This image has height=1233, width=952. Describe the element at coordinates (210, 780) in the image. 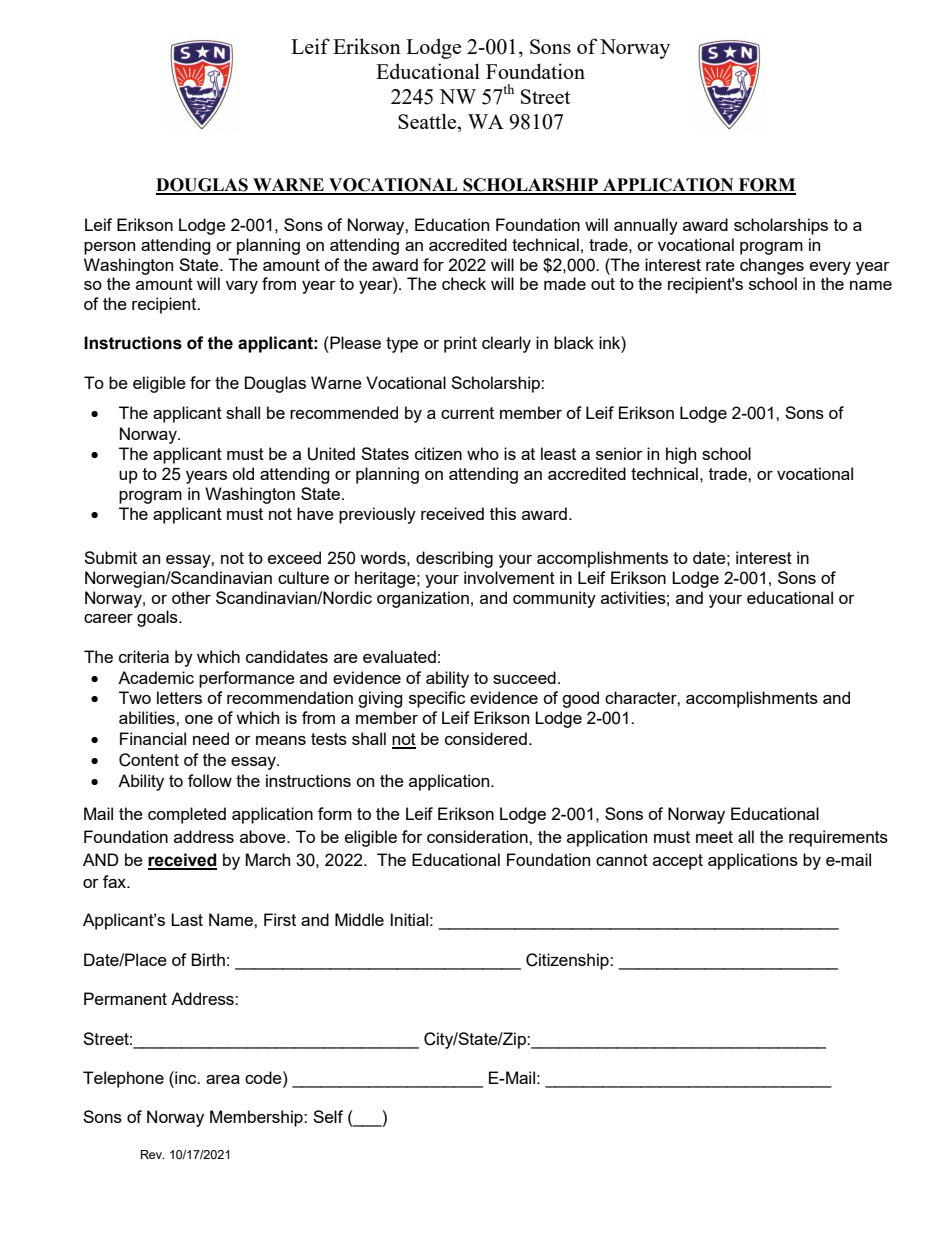

I see `follow` at that location.
